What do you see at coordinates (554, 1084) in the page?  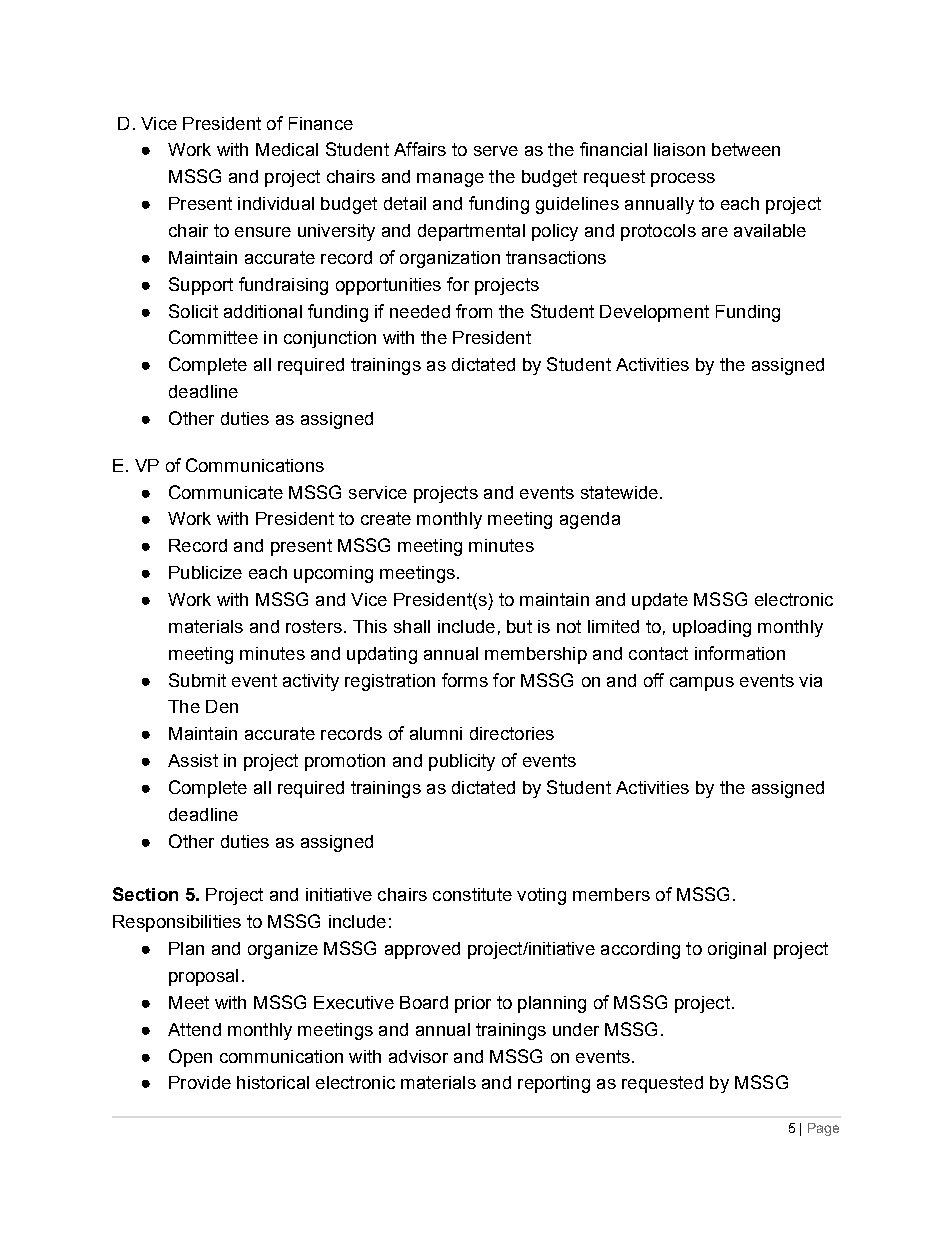 I see `reporting` at bounding box center [554, 1084].
